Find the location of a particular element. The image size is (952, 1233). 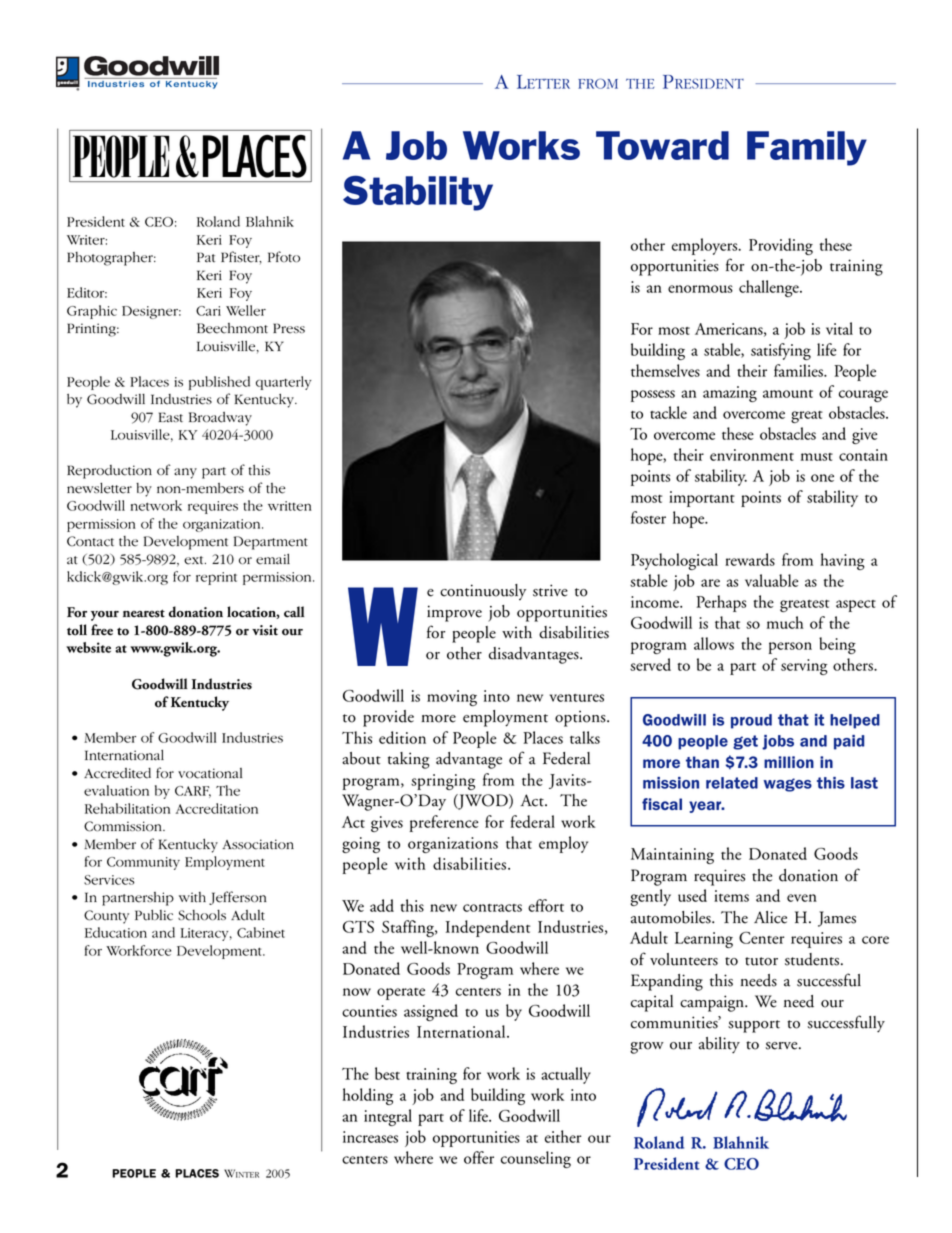

offer is located at coordinates (479, 1157).
